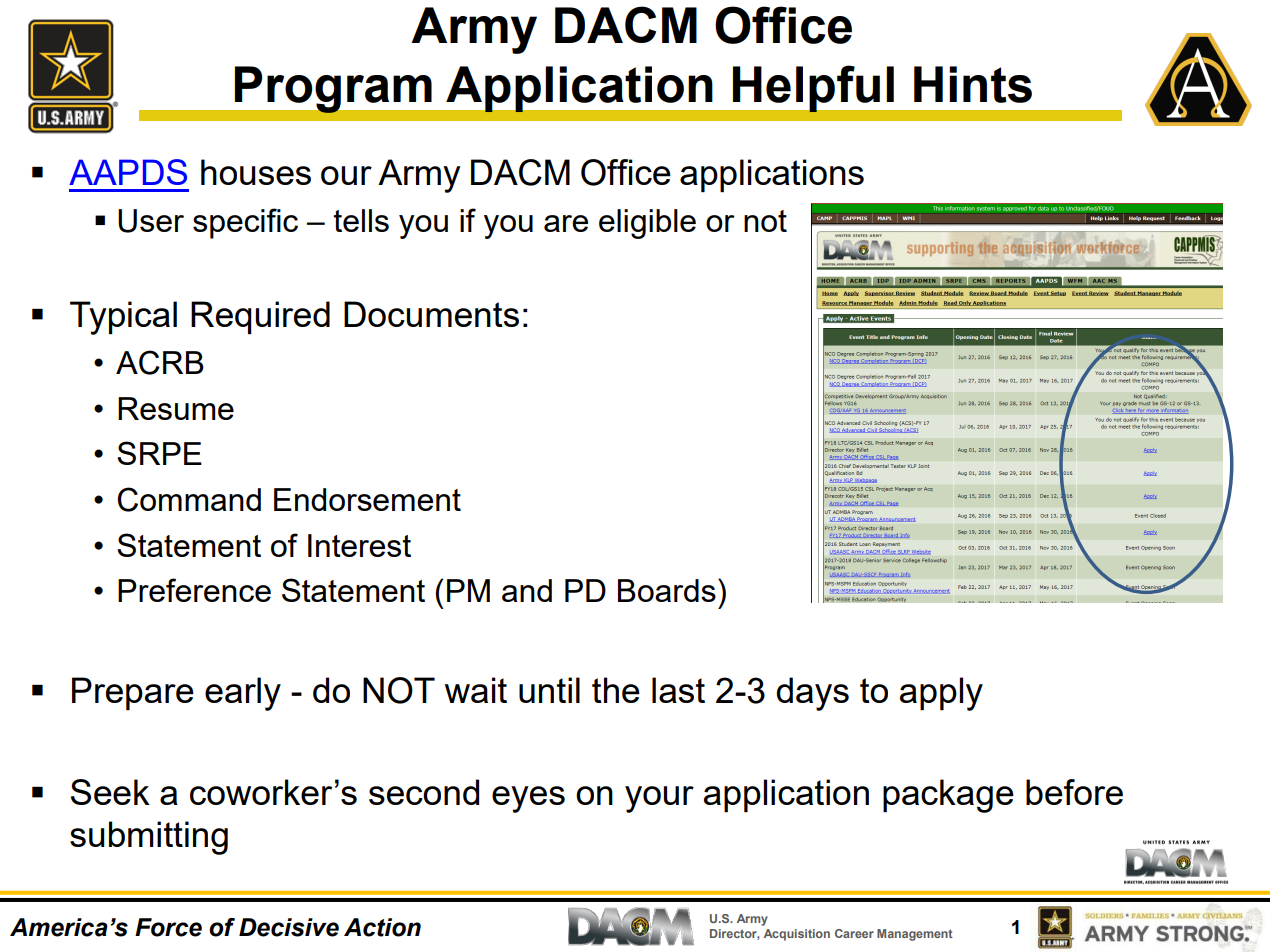 The image size is (1270, 952). Describe the element at coordinates (812, 694) in the screenshot. I see `days` at that location.
